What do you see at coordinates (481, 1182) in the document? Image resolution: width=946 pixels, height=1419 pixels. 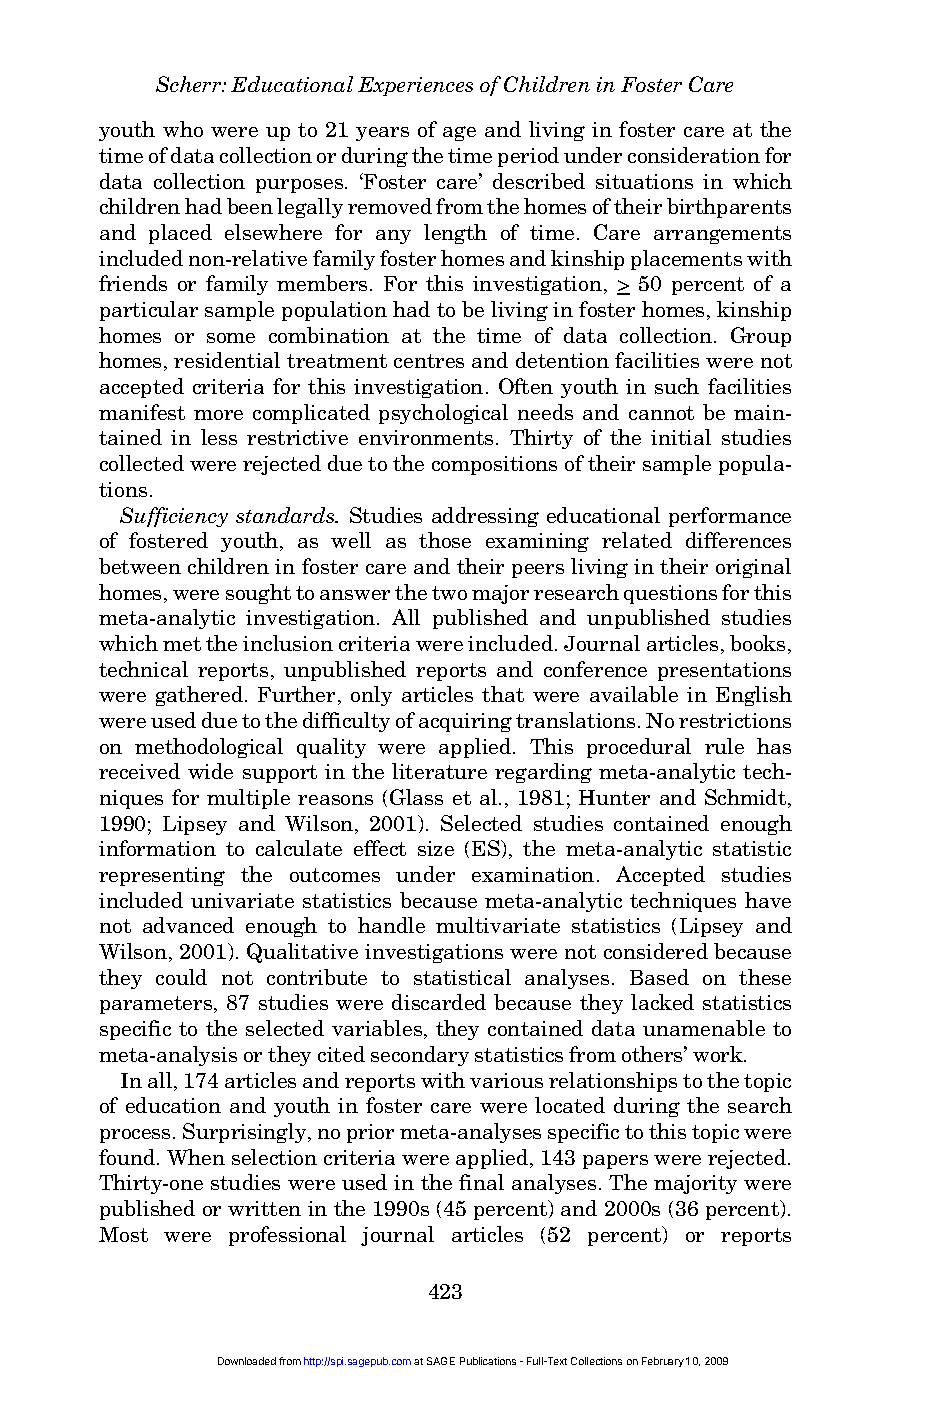 I see `final` at bounding box center [481, 1182].
